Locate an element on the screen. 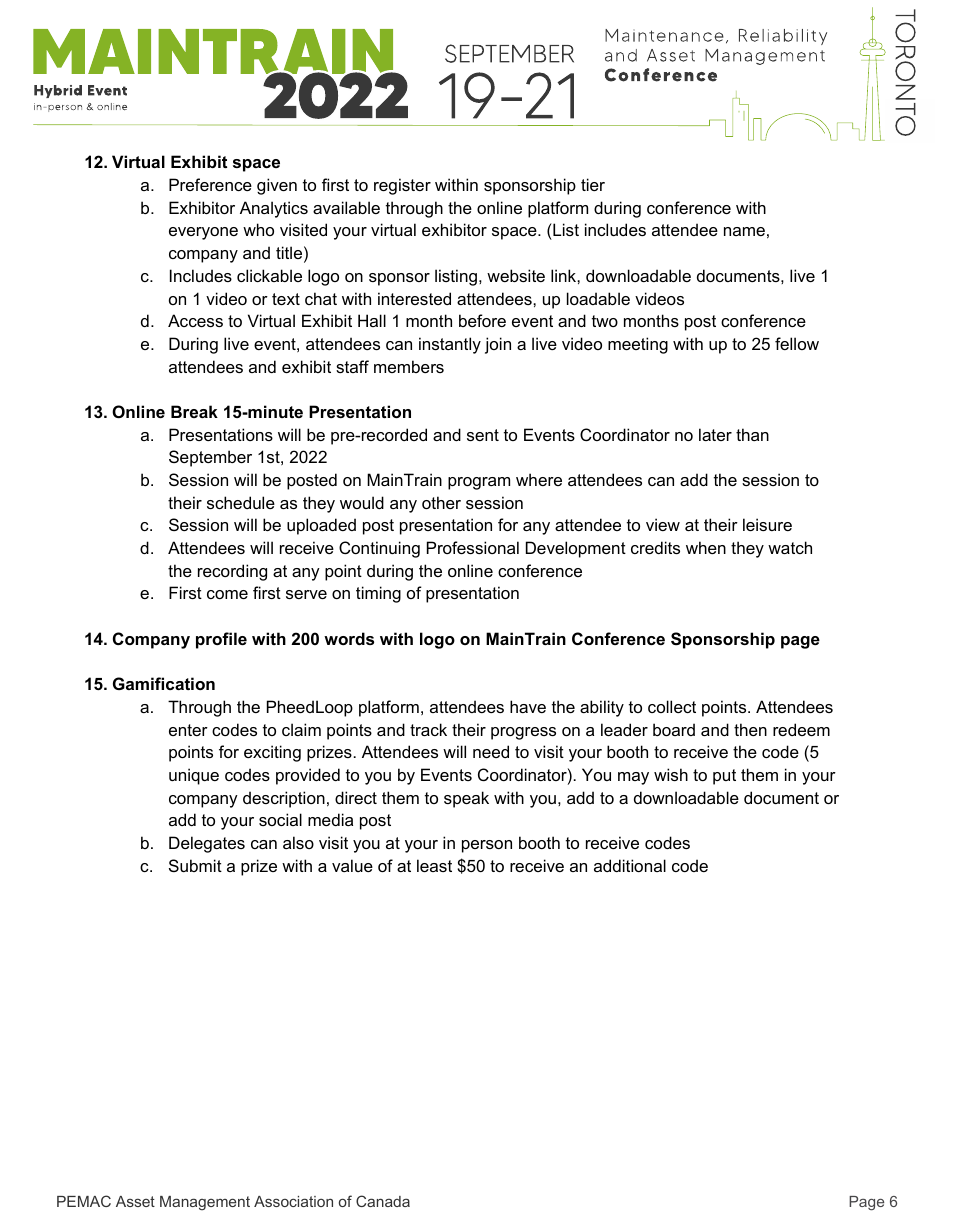  Gamification is located at coordinates (164, 683).
